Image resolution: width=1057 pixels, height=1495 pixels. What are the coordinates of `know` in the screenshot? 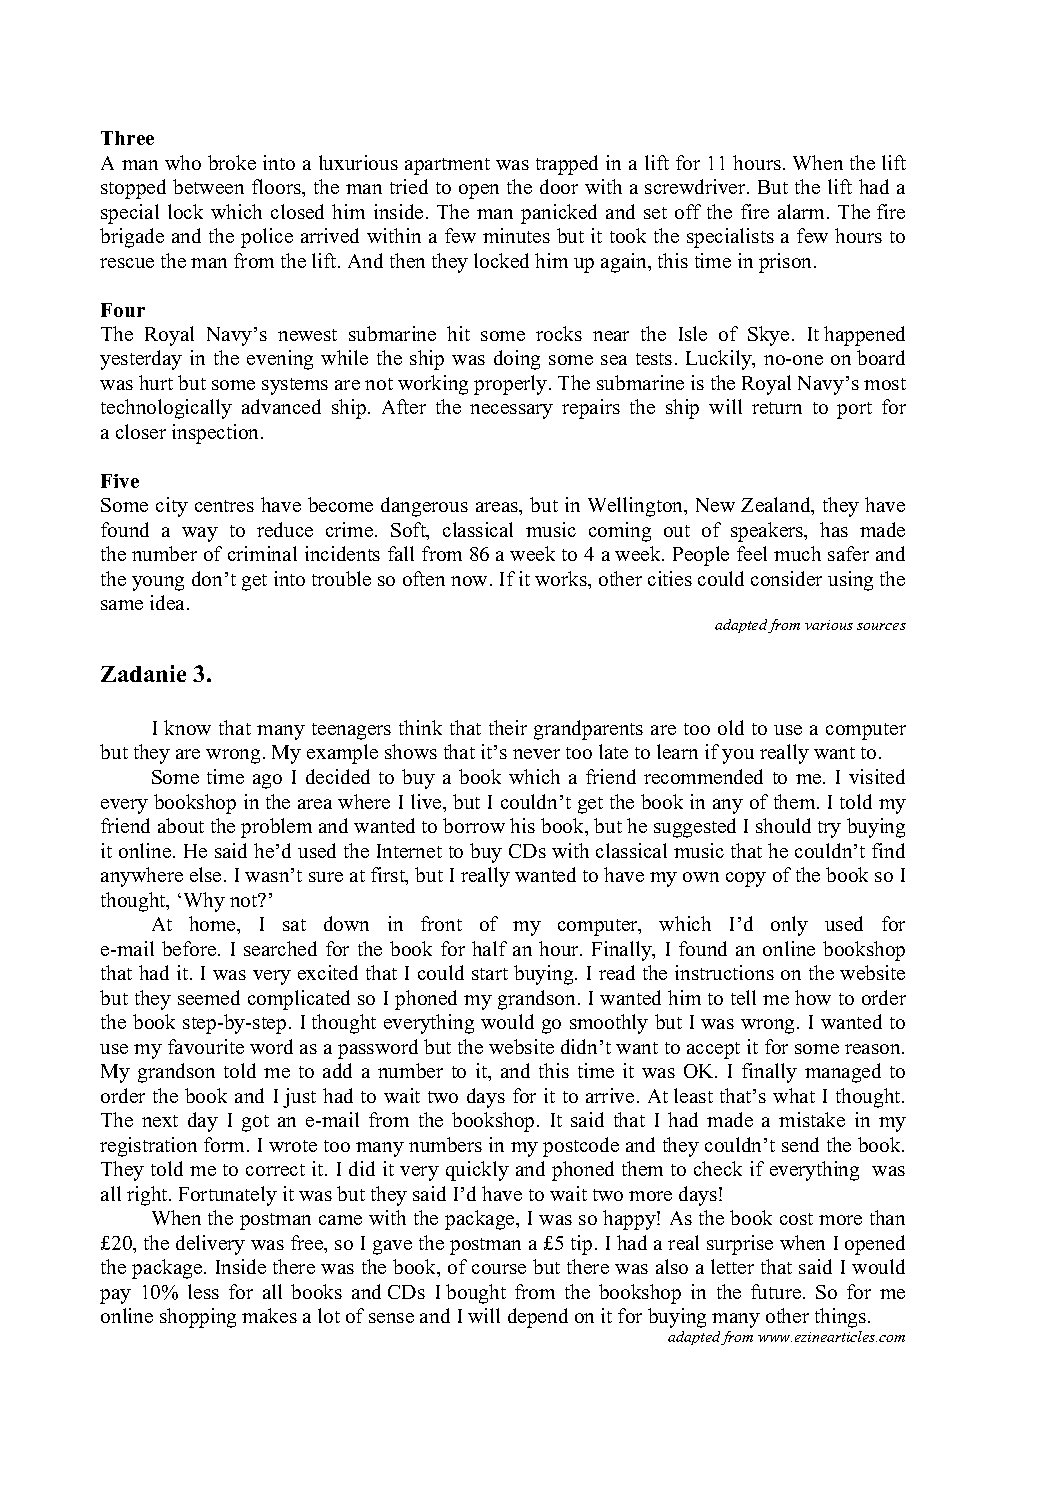 It's located at (187, 727).
